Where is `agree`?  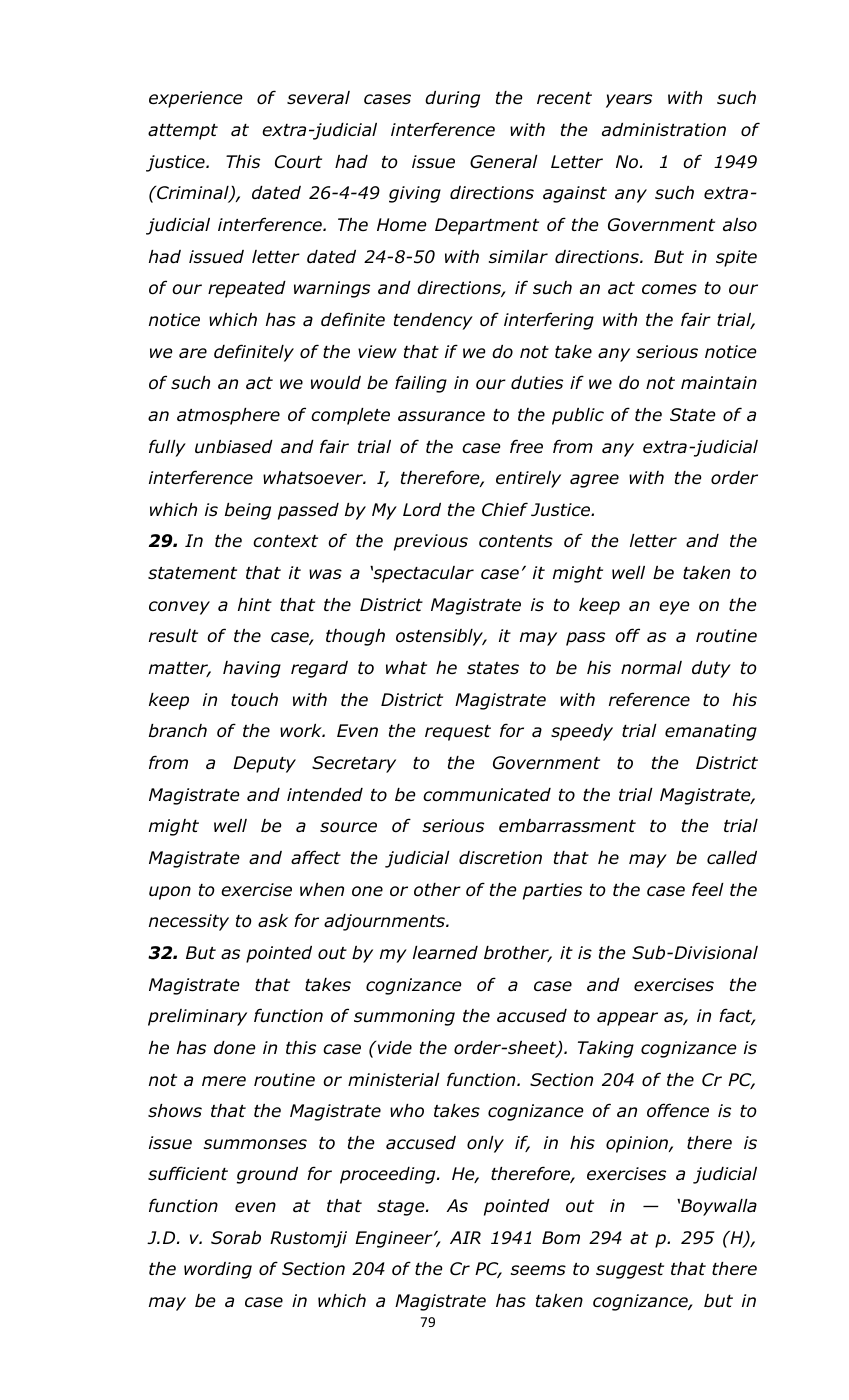
agree is located at coordinates (594, 481).
